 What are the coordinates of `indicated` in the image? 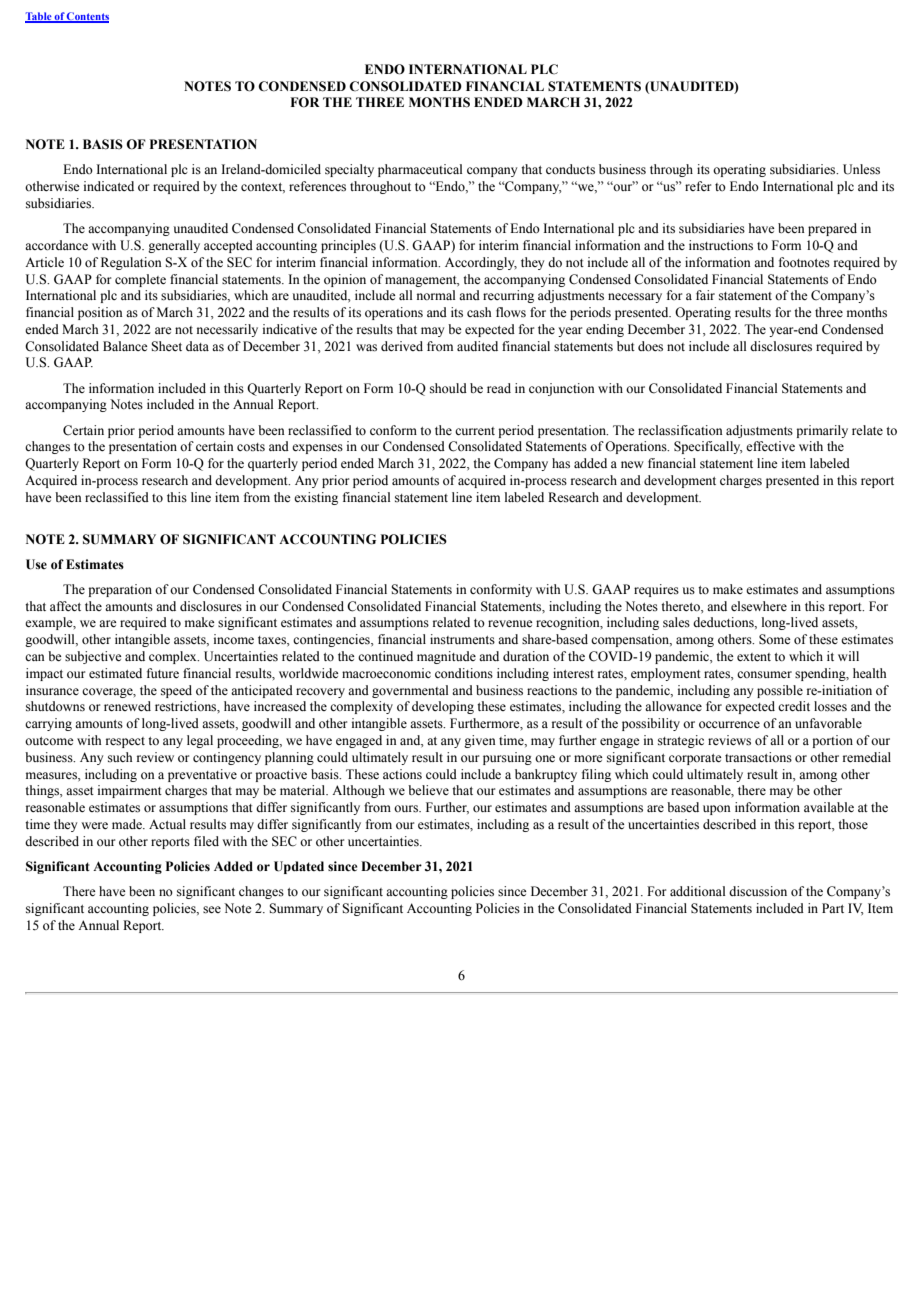 It's located at (109, 186).
